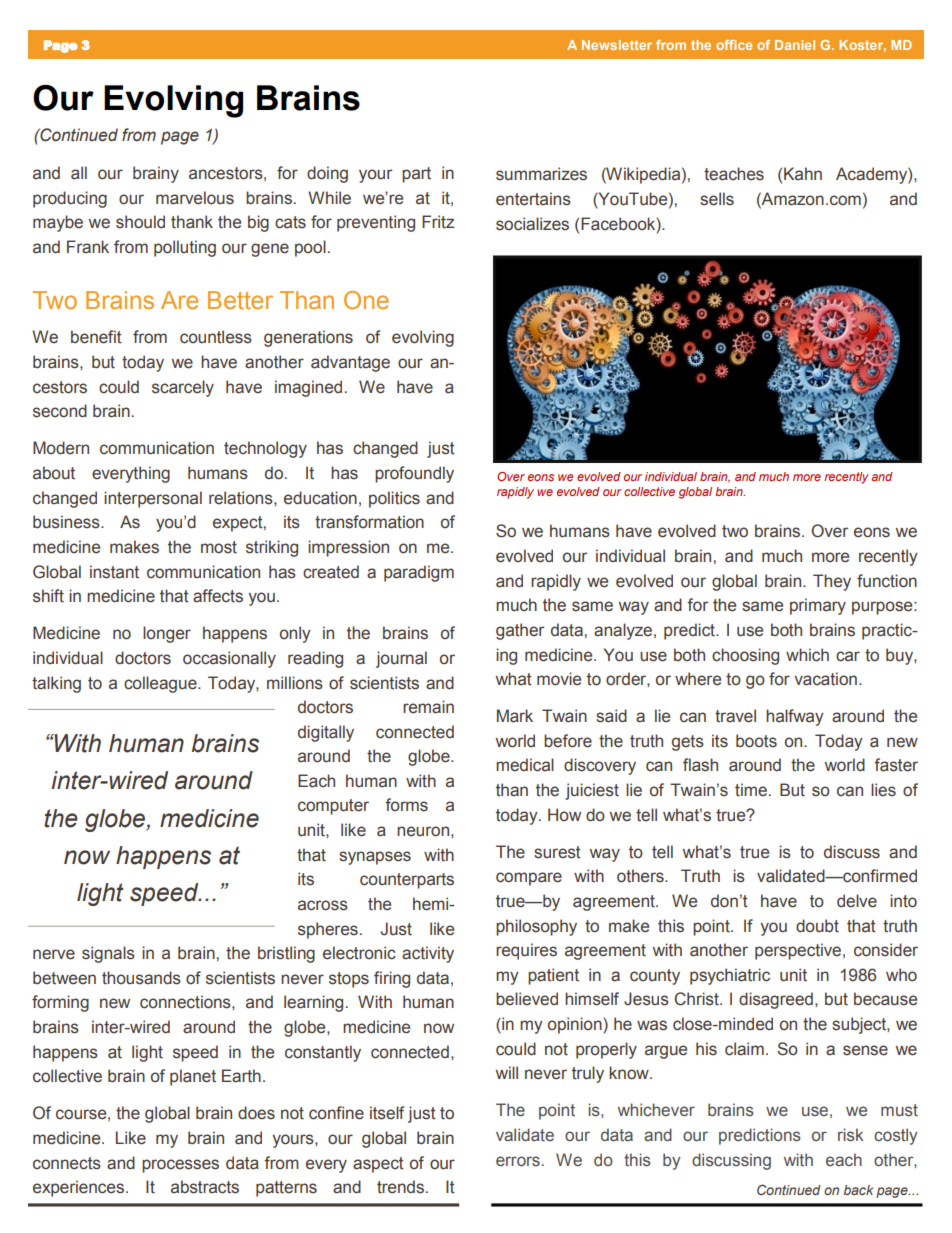 The width and height of the screenshot is (952, 1233). I want to click on colleague, so click(161, 684).
